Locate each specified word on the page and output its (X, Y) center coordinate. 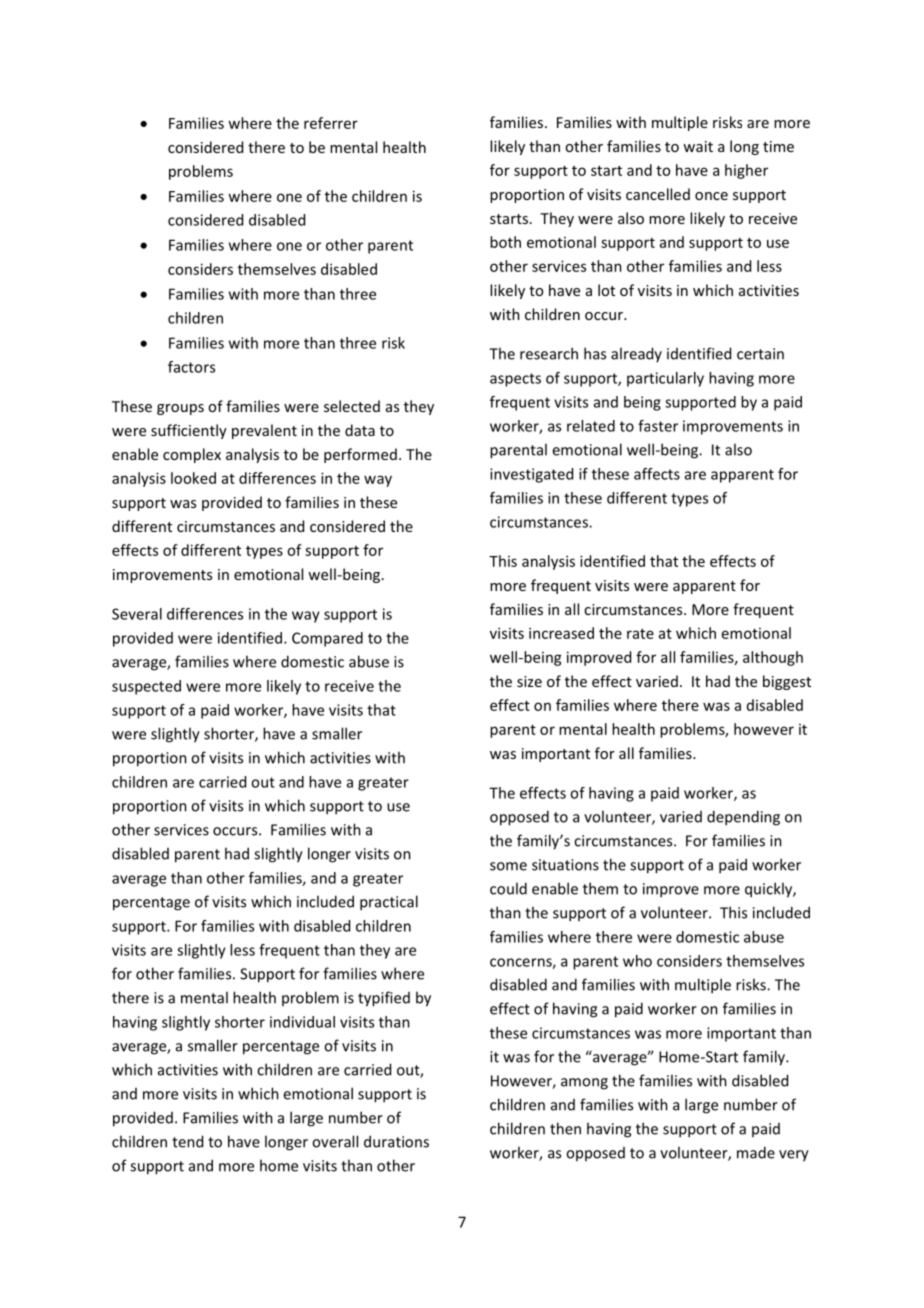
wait (698, 146)
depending (743, 818)
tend (187, 1141)
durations (396, 1141)
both (505, 242)
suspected (146, 687)
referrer (331, 123)
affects (657, 474)
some (508, 866)
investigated (531, 475)
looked (193, 478)
